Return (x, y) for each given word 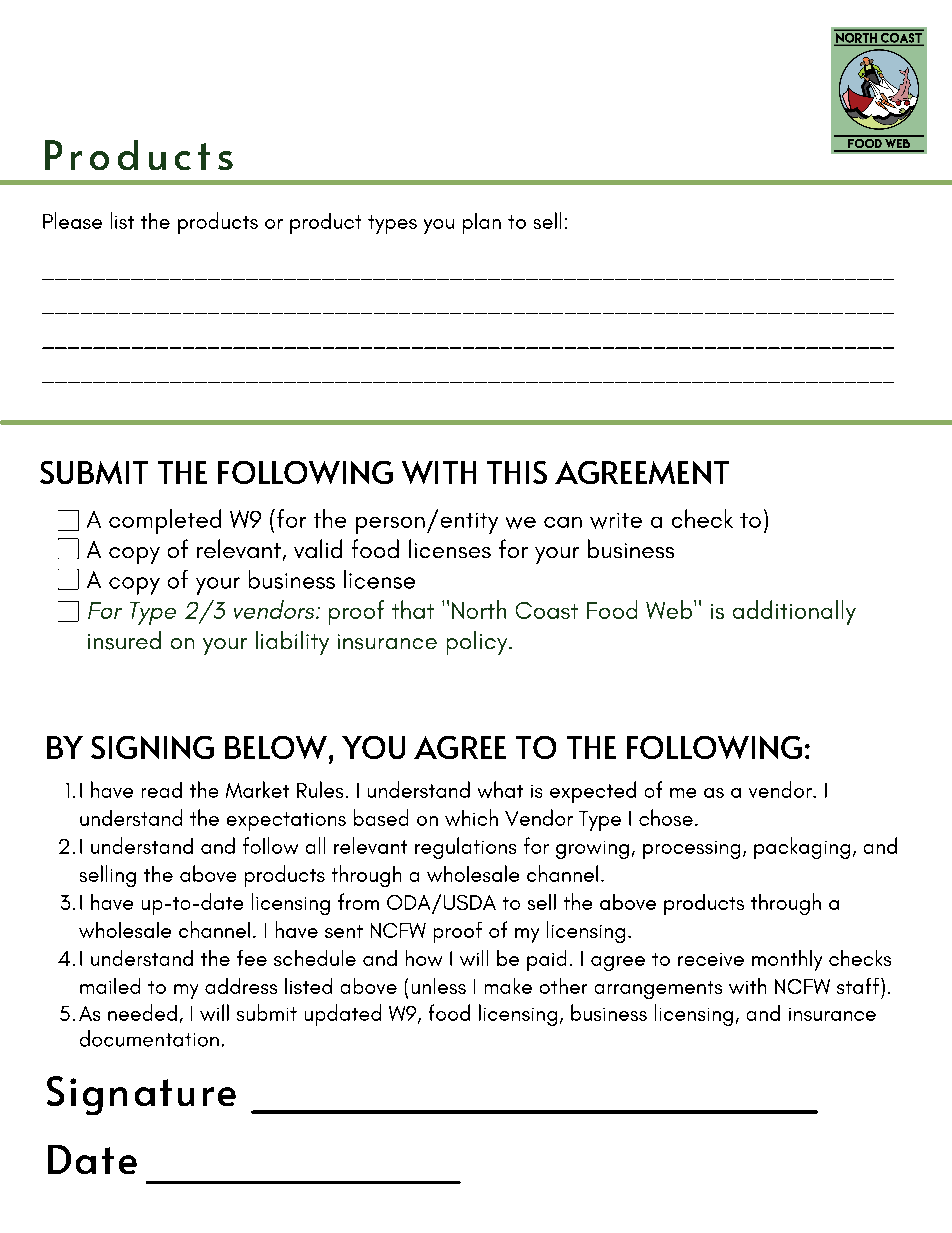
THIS (517, 472)
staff (858, 986)
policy (478, 643)
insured (124, 640)
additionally (794, 612)
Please (72, 220)
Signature (141, 1095)
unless (439, 986)
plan (482, 223)
